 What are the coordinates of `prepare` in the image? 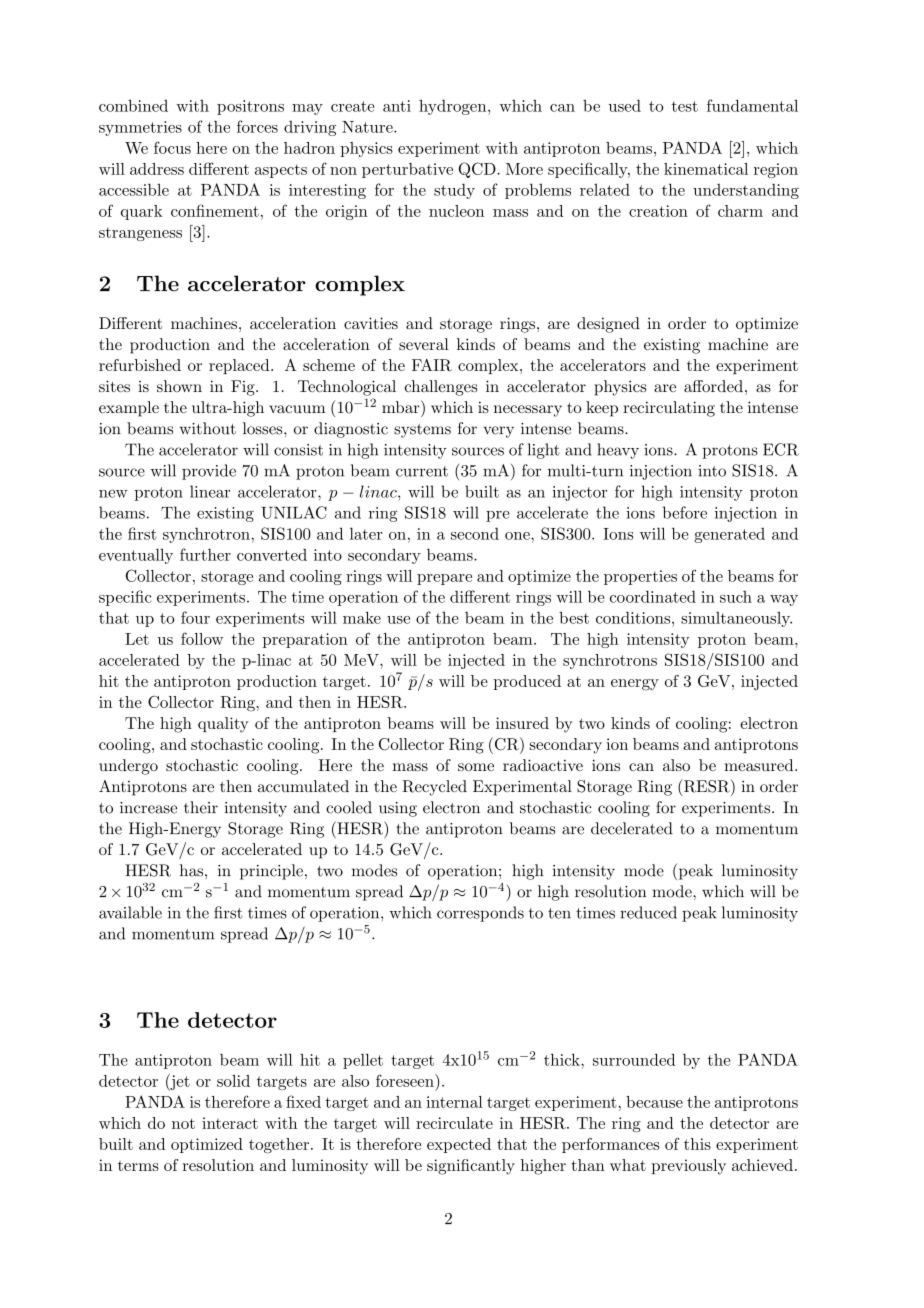 It's located at (444, 579).
